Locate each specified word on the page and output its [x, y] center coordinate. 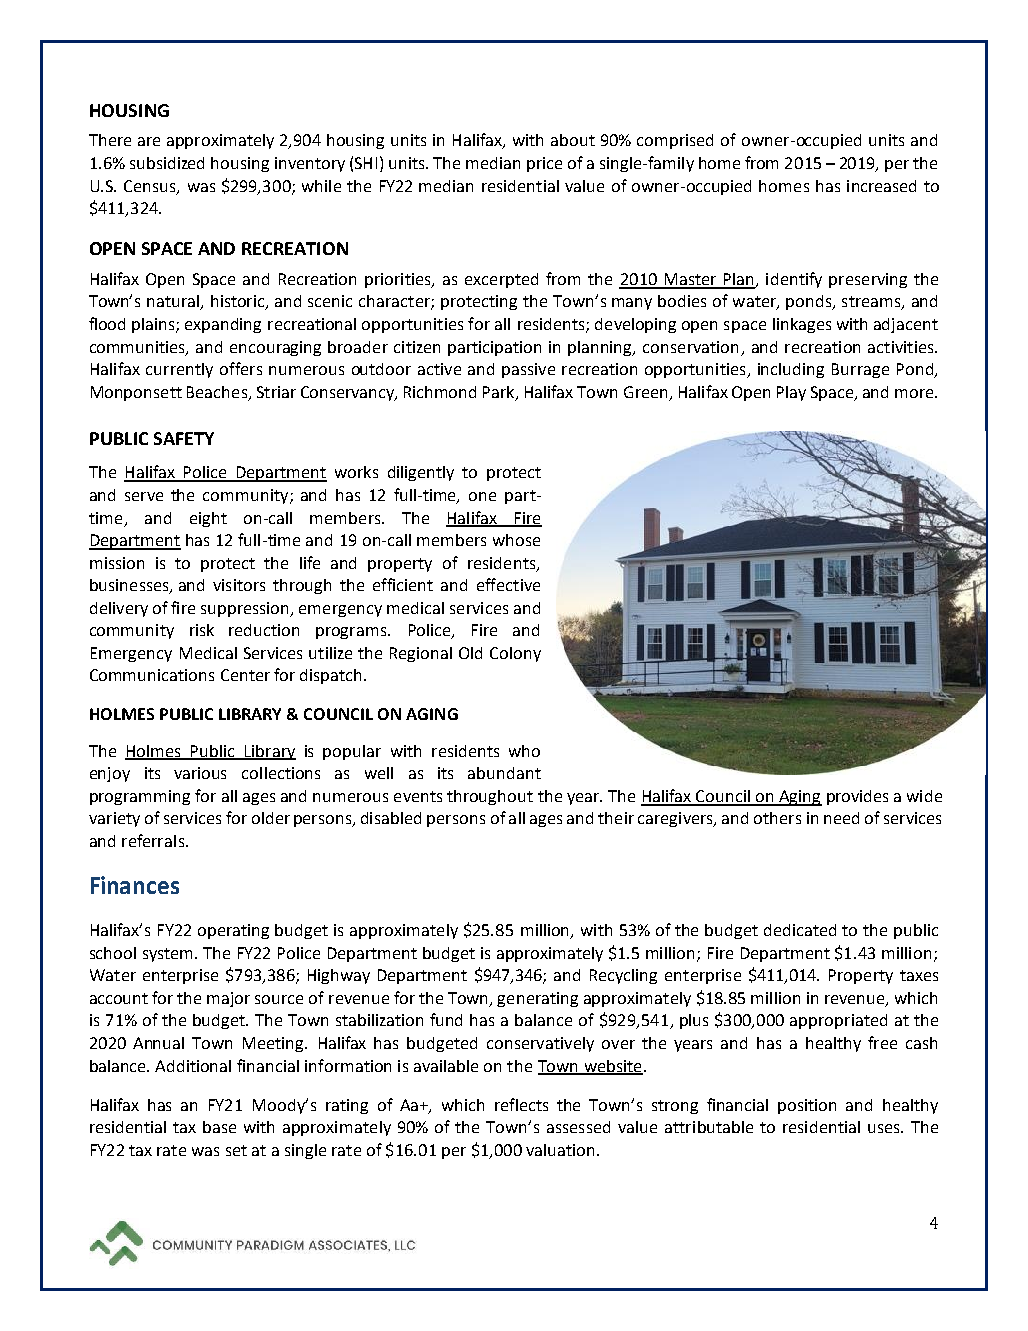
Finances [135, 885]
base [219, 1127]
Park [500, 393]
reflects [521, 1104]
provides [857, 797]
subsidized [167, 163]
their [616, 818]
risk [202, 630]
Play [791, 393]
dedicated [800, 930]
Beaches [218, 393]
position [807, 1106]
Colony [515, 654]
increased [881, 186]
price [544, 164]
